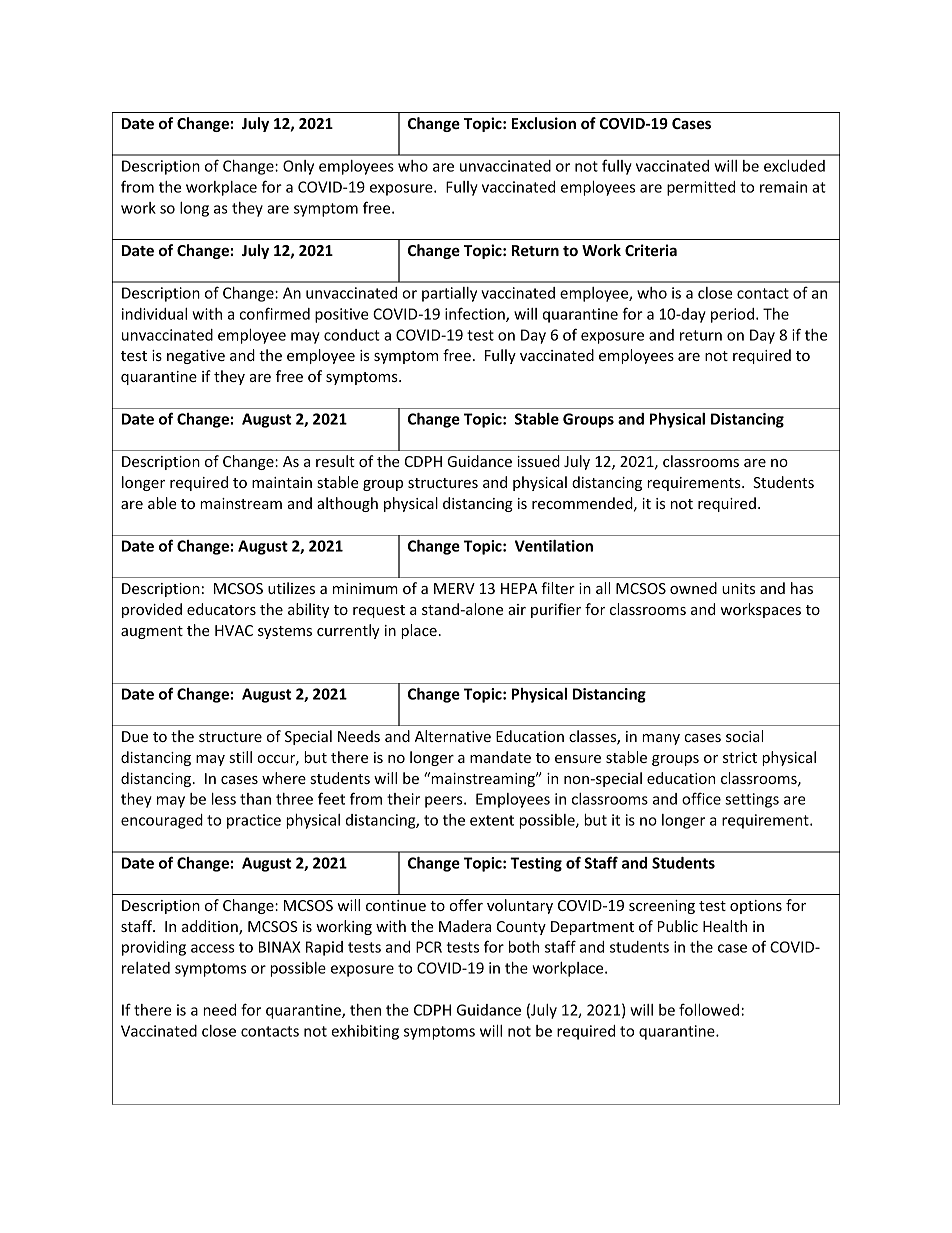  What do you see at coordinates (298, 167) in the screenshot?
I see `Only` at bounding box center [298, 167].
